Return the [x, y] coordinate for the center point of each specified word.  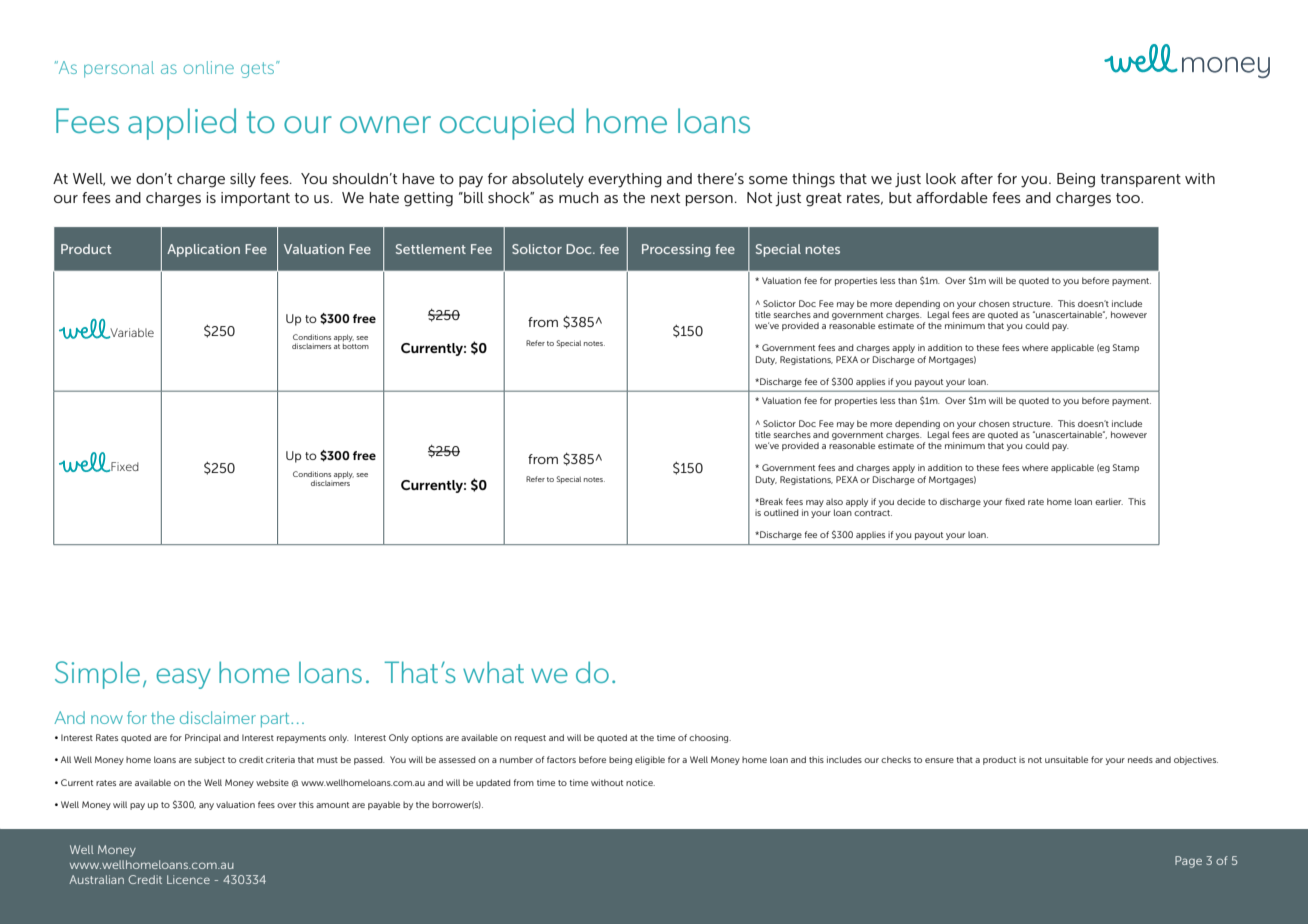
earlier [1109, 501]
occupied [507, 124]
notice [640, 782]
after [977, 178]
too [1129, 198]
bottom [356, 346]
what [493, 672]
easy [183, 678]
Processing [676, 250]
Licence [188, 879]
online [209, 67]
